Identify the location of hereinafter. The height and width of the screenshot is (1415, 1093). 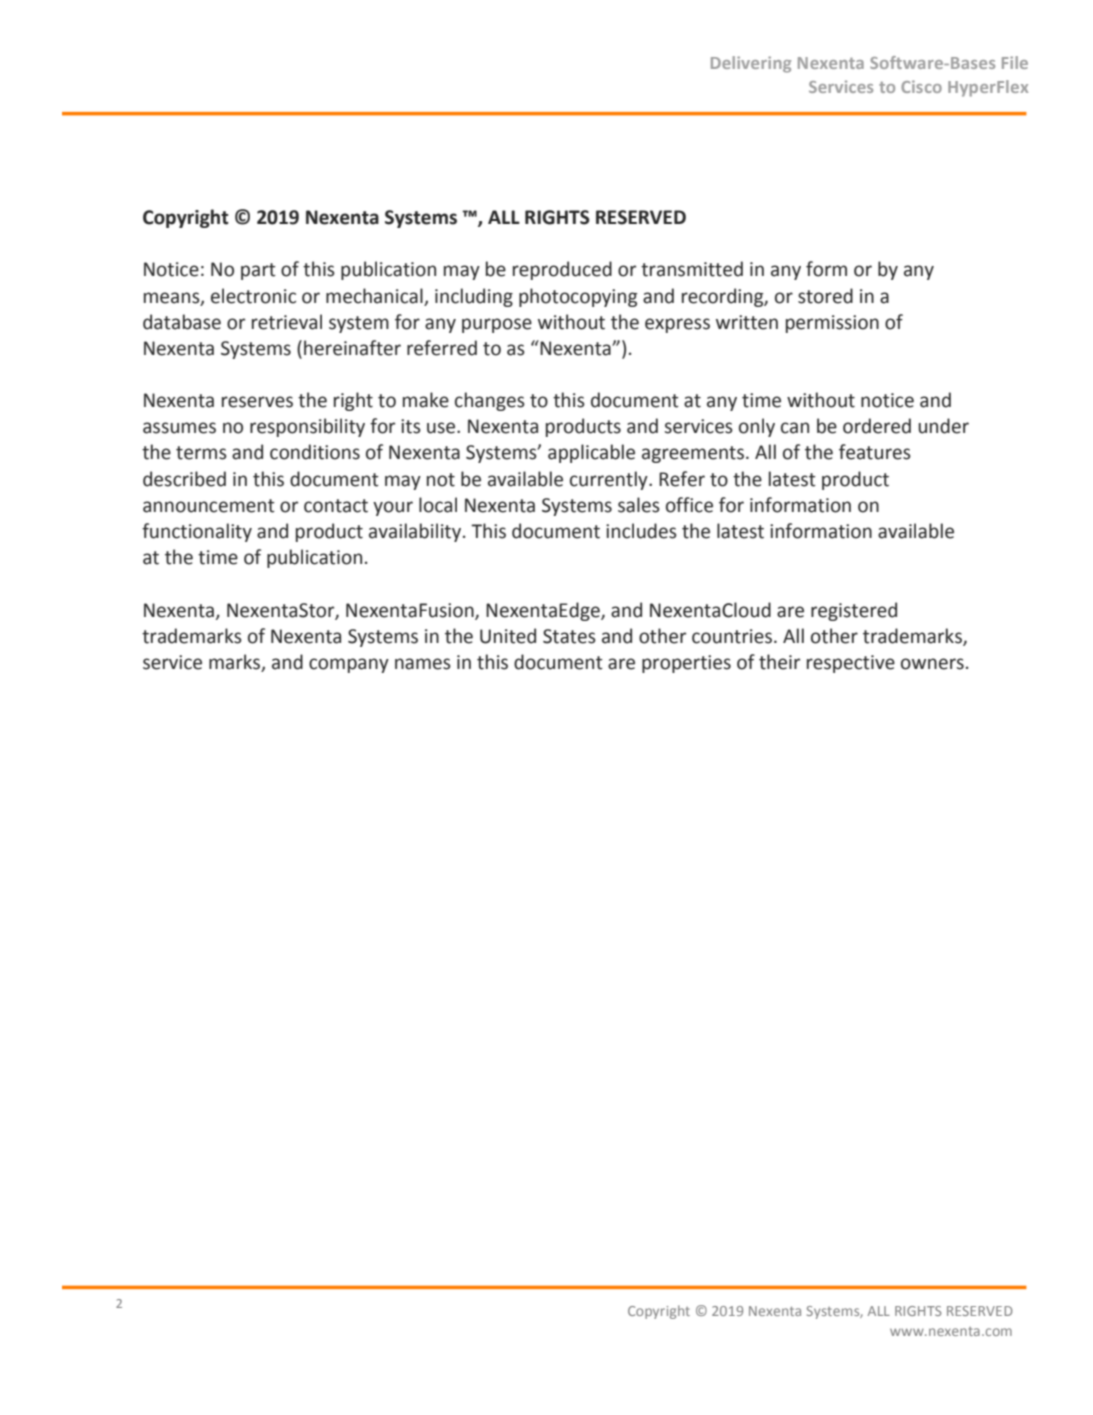
(352, 348).
